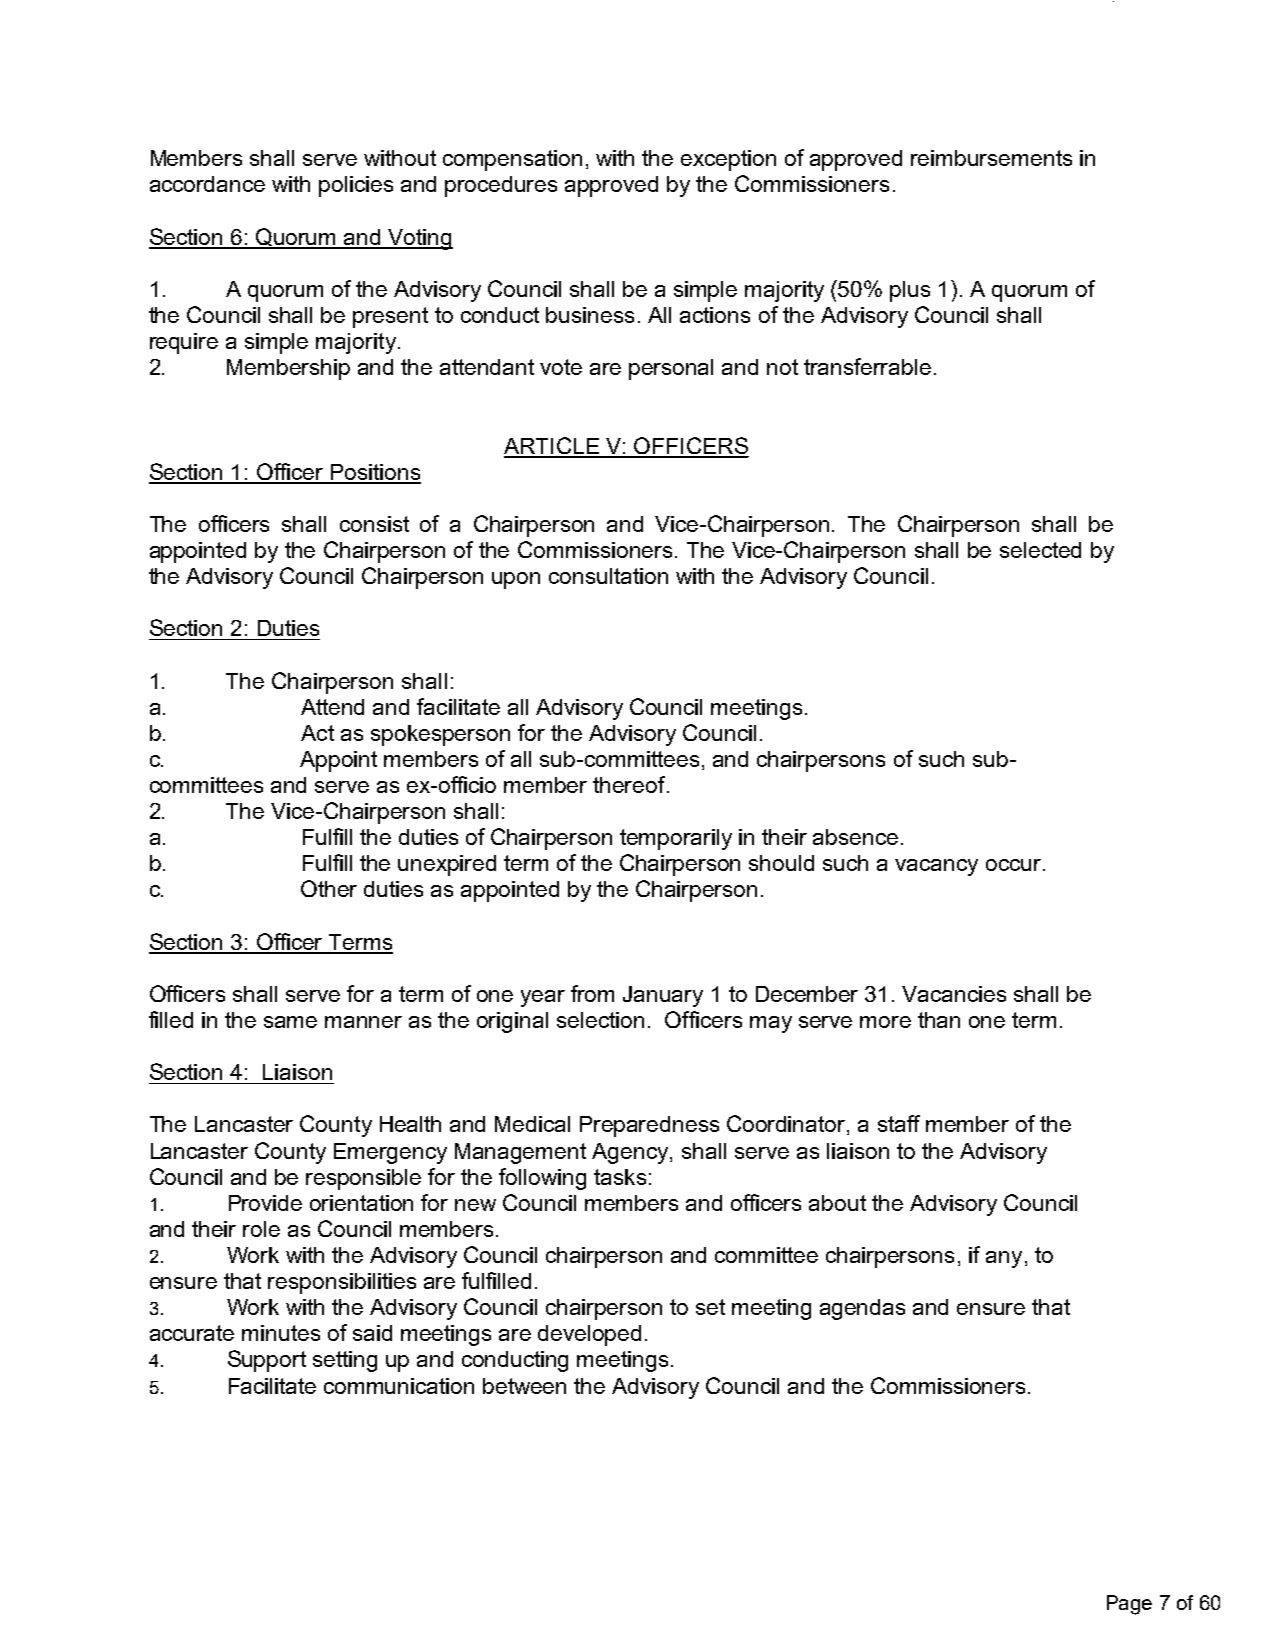 The image size is (1263, 1635). Describe the element at coordinates (663, 996) in the screenshot. I see `January` at that location.
